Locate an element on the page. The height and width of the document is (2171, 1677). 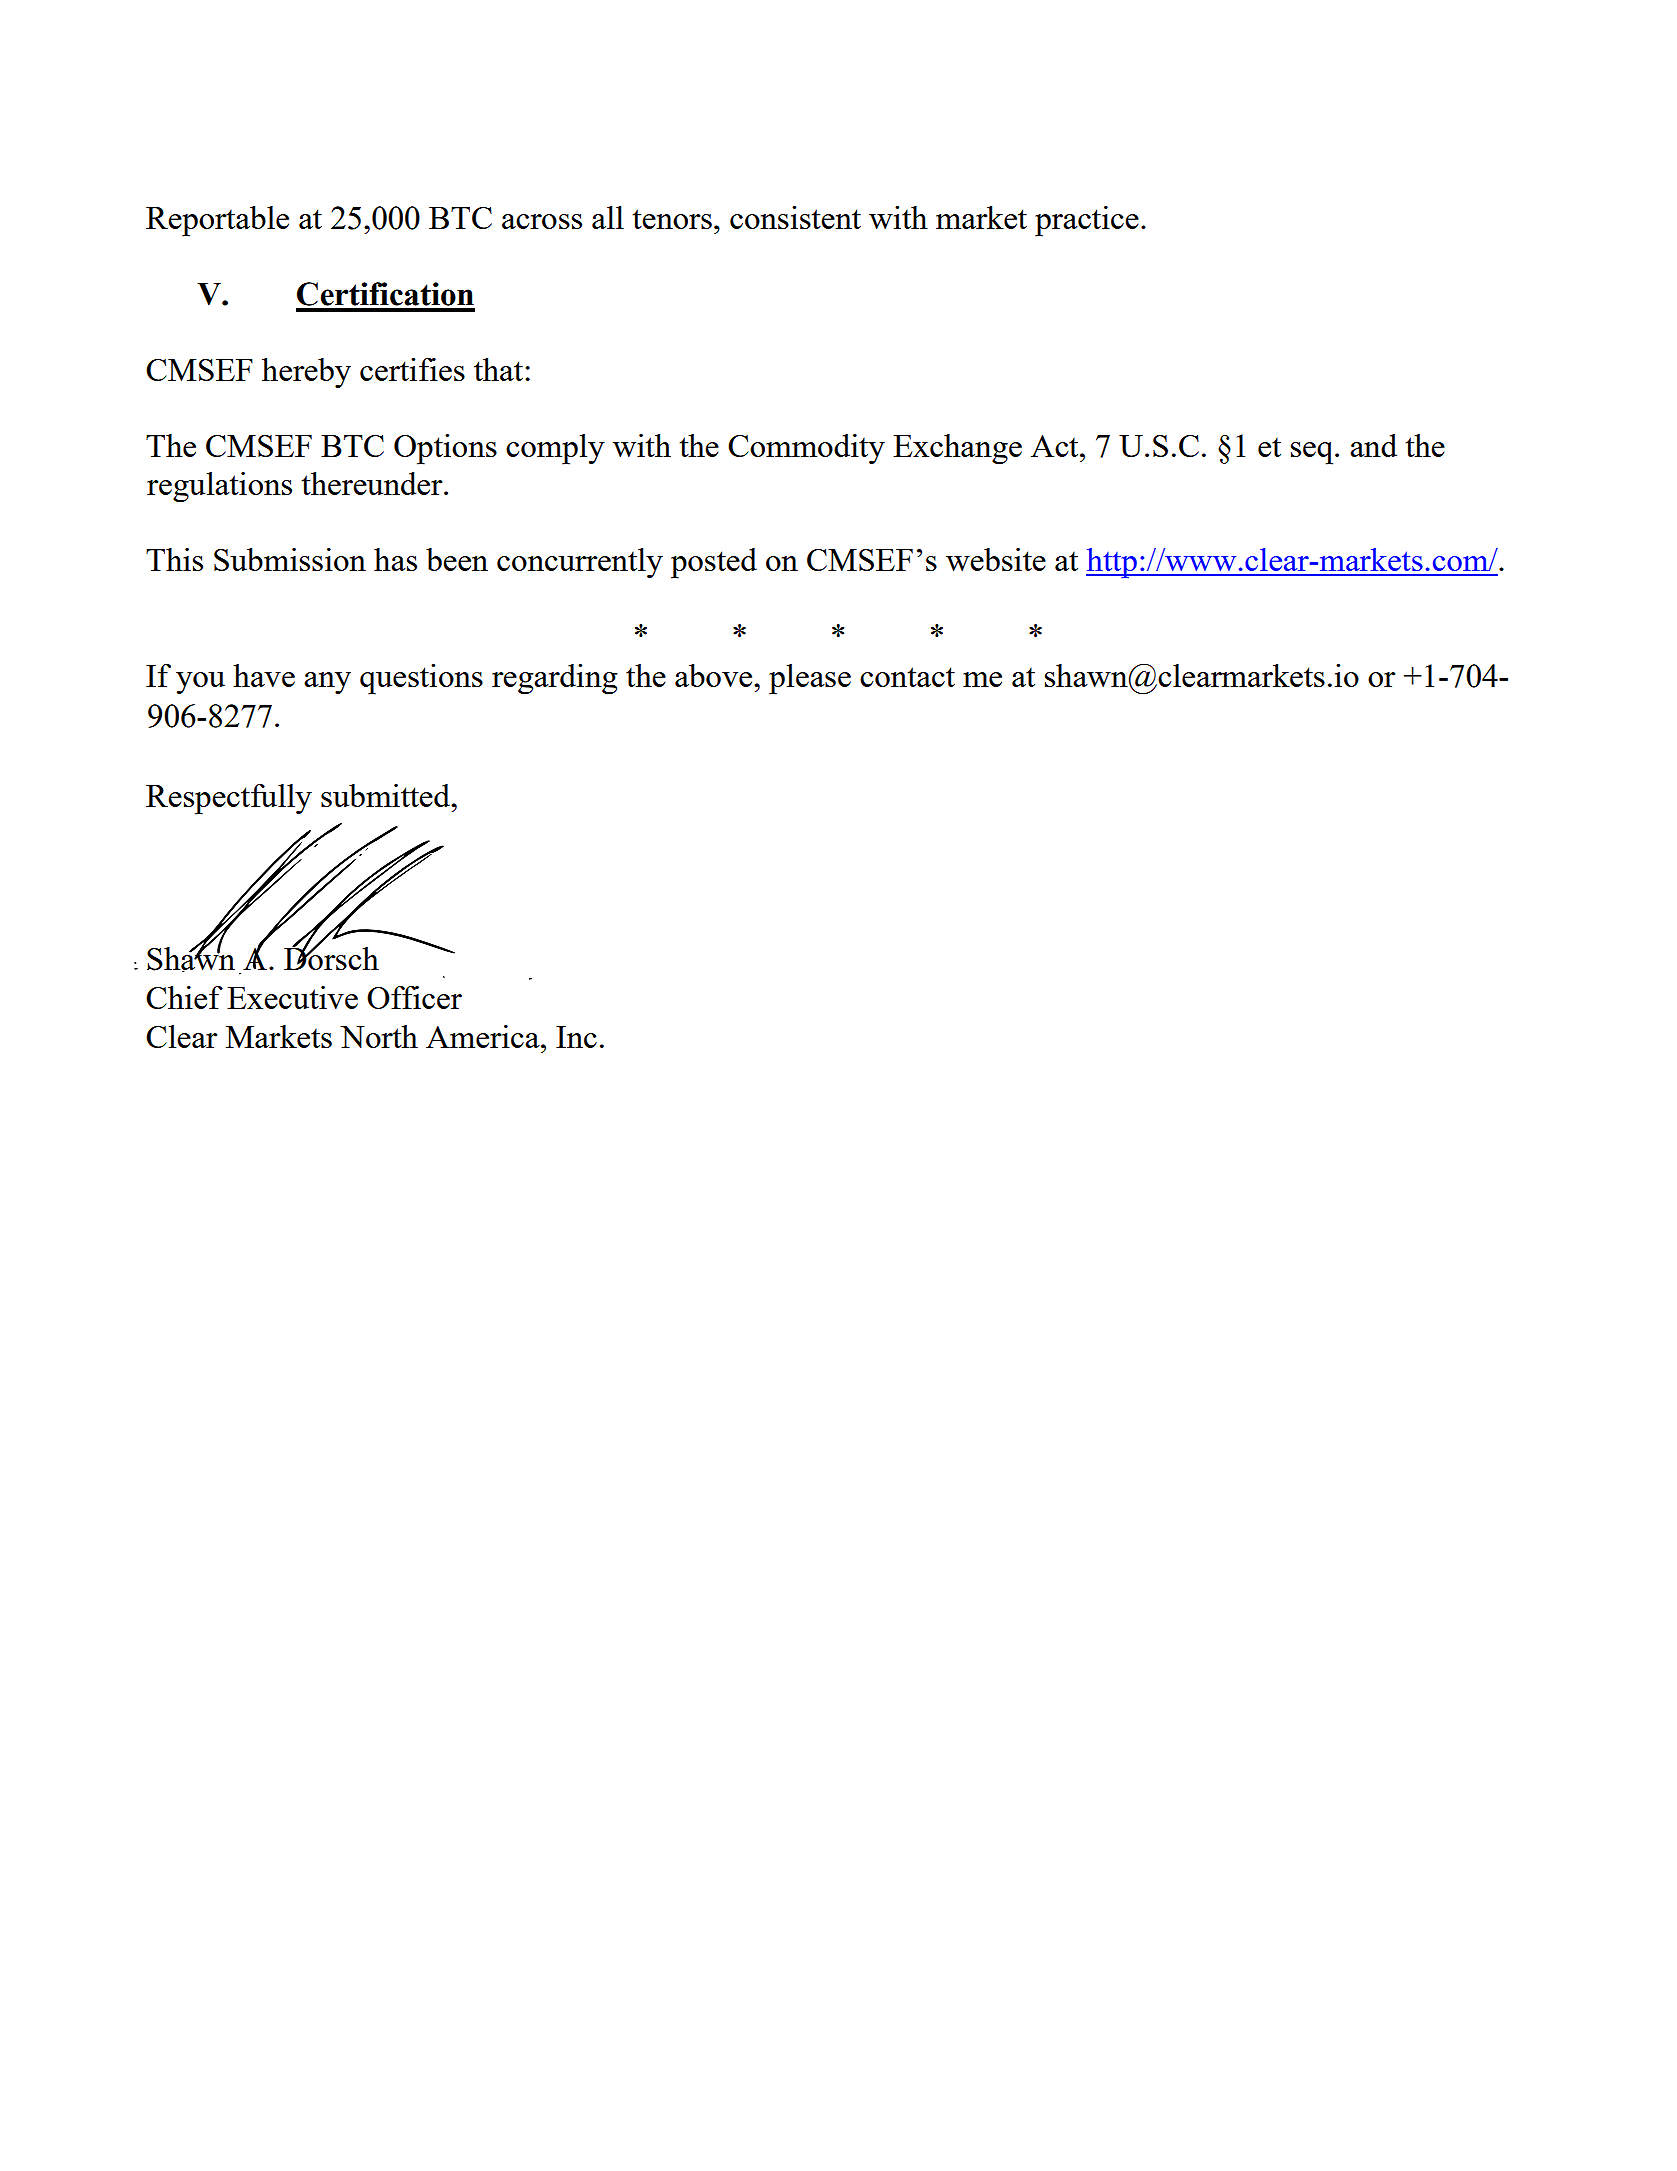
practice is located at coordinates (1087, 221).
